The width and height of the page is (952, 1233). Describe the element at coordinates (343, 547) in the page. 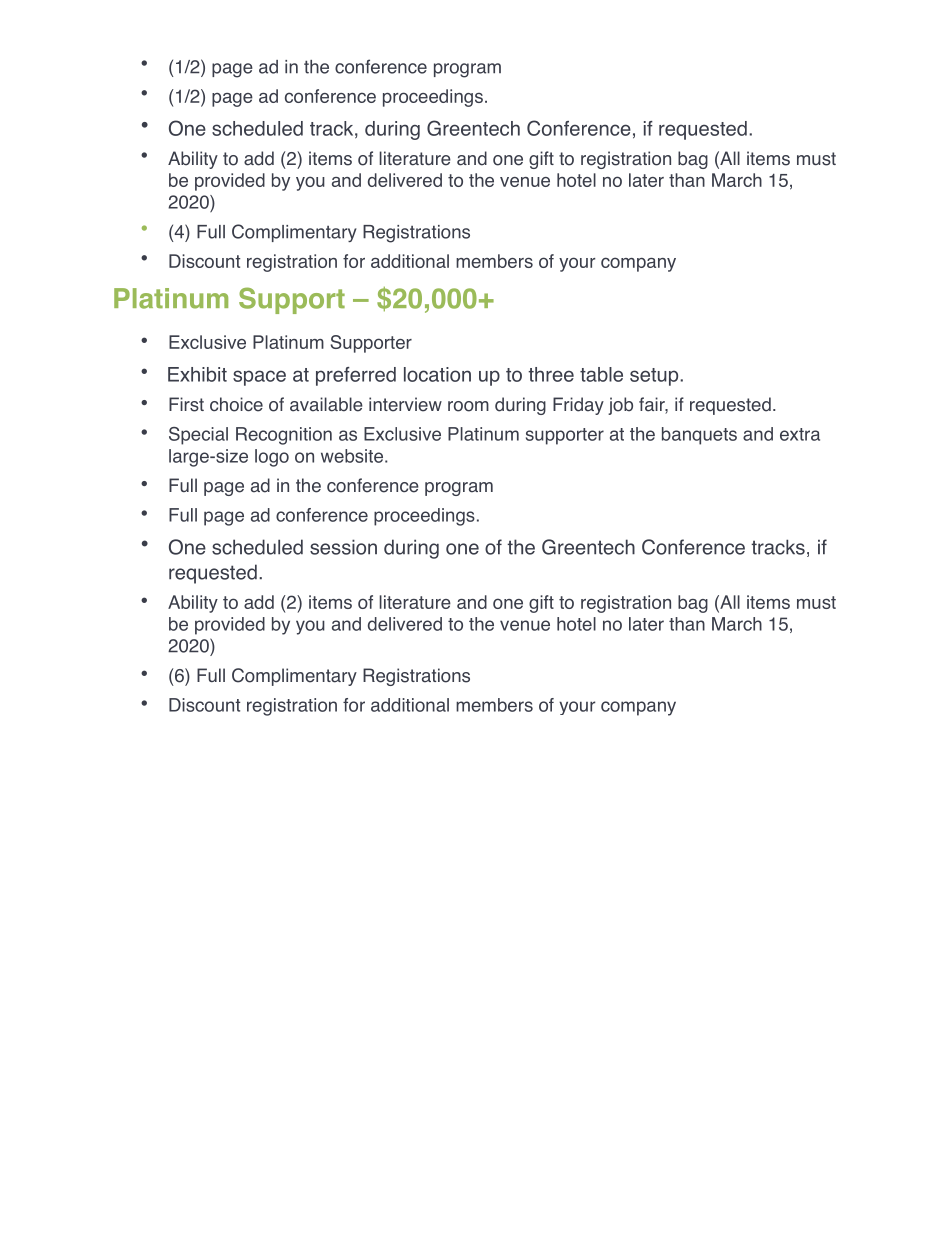

I see `session` at that location.
